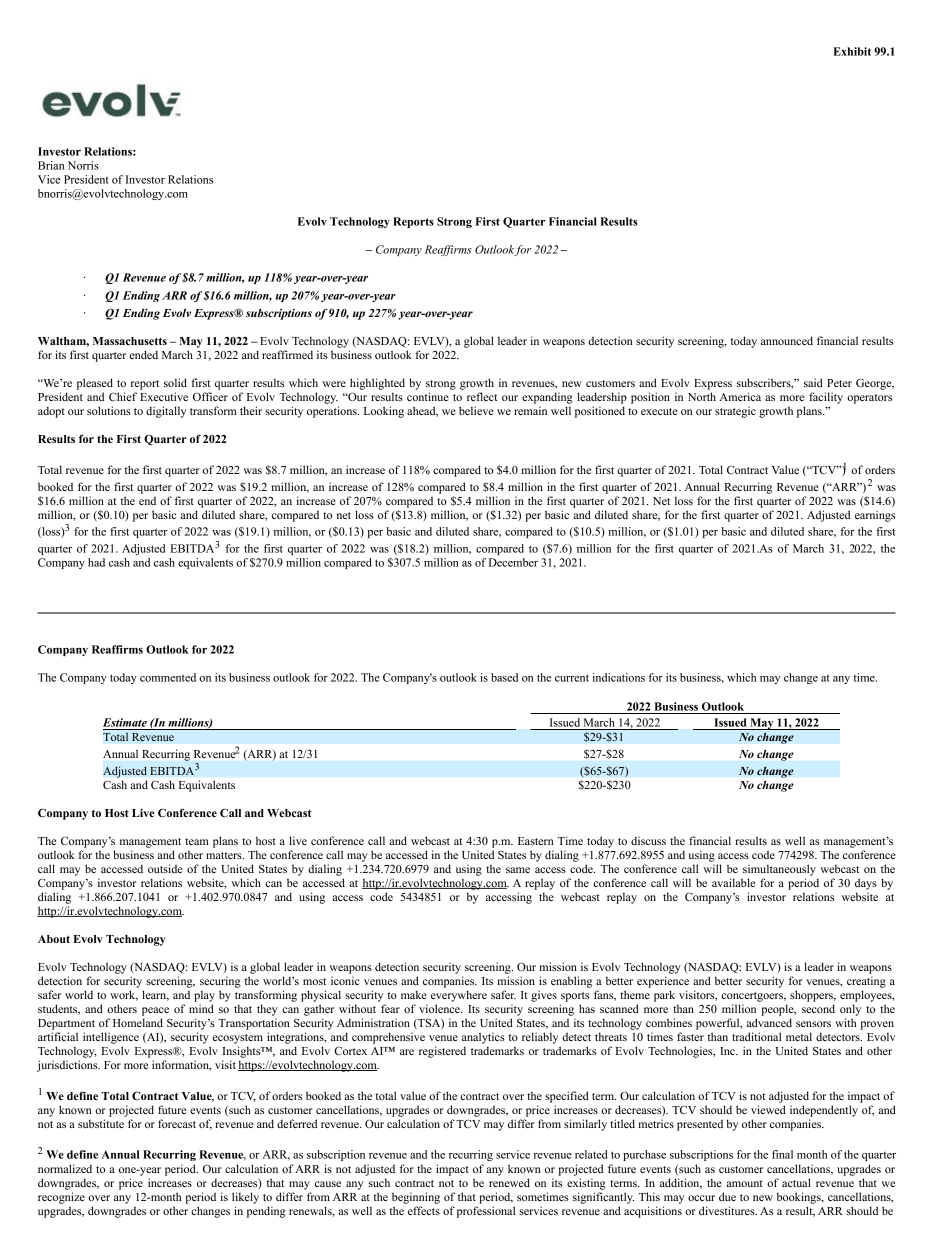  I want to click on announced, so click(787, 340).
